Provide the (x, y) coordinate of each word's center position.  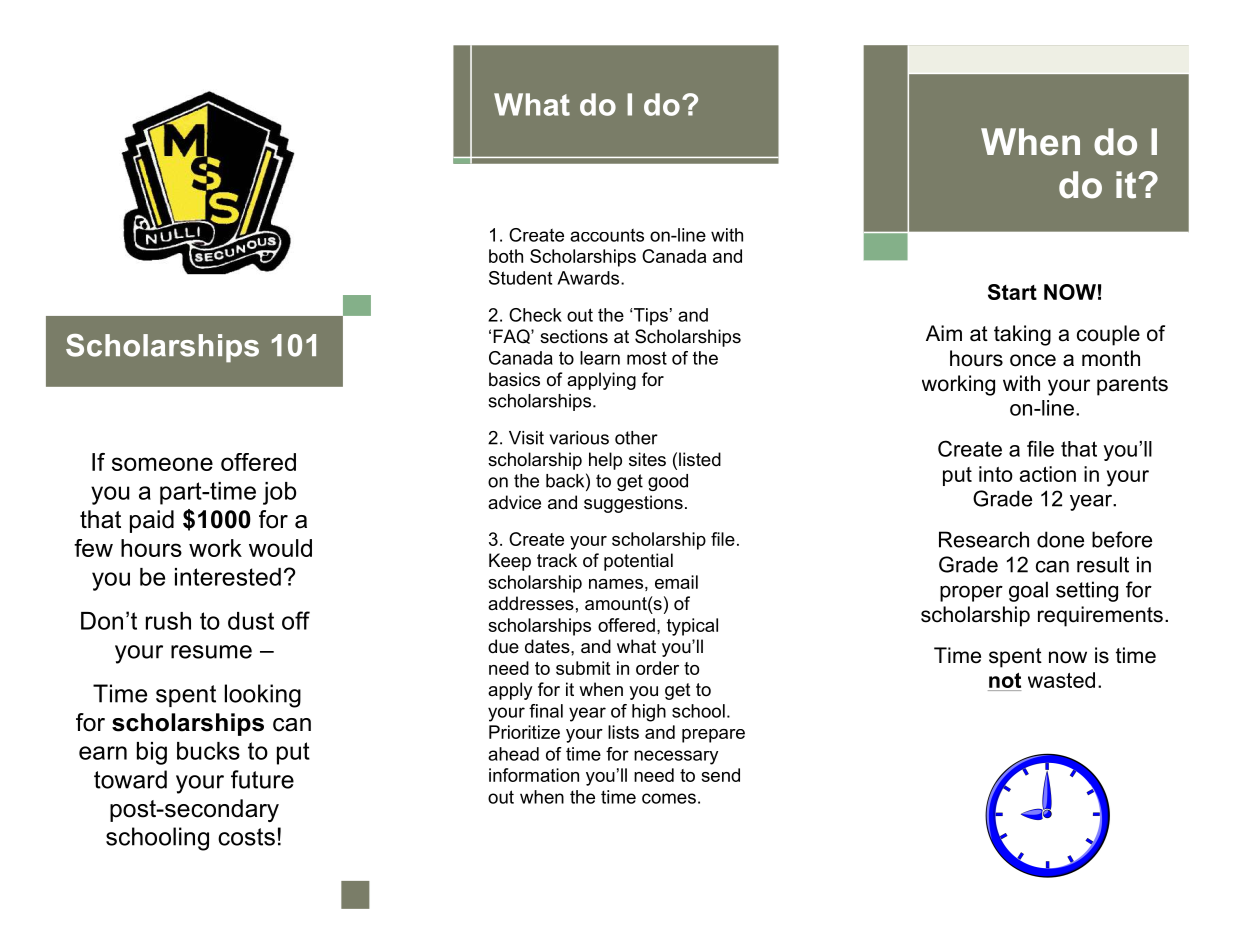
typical (692, 627)
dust (251, 621)
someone (162, 464)
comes (669, 798)
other (636, 438)
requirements (1100, 616)
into (996, 474)
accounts (607, 235)
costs (246, 837)
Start (1012, 292)
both (506, 256)
